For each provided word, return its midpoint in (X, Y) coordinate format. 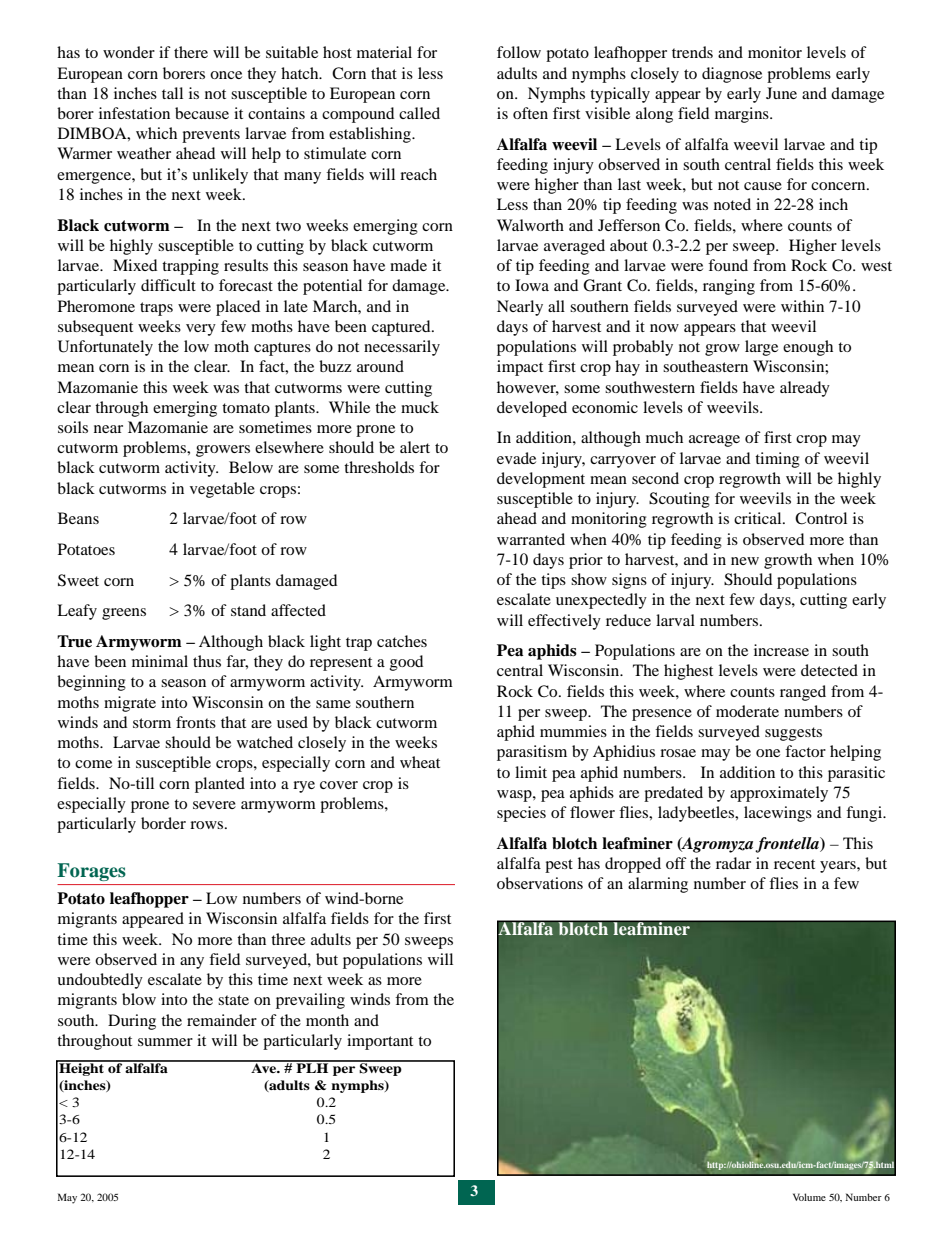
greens (124, 614)
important (380, 1042)
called (419, 113)
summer (165, 1042)
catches (402, 641)
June (781, 93)
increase (781, 650)
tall (172, 93)
